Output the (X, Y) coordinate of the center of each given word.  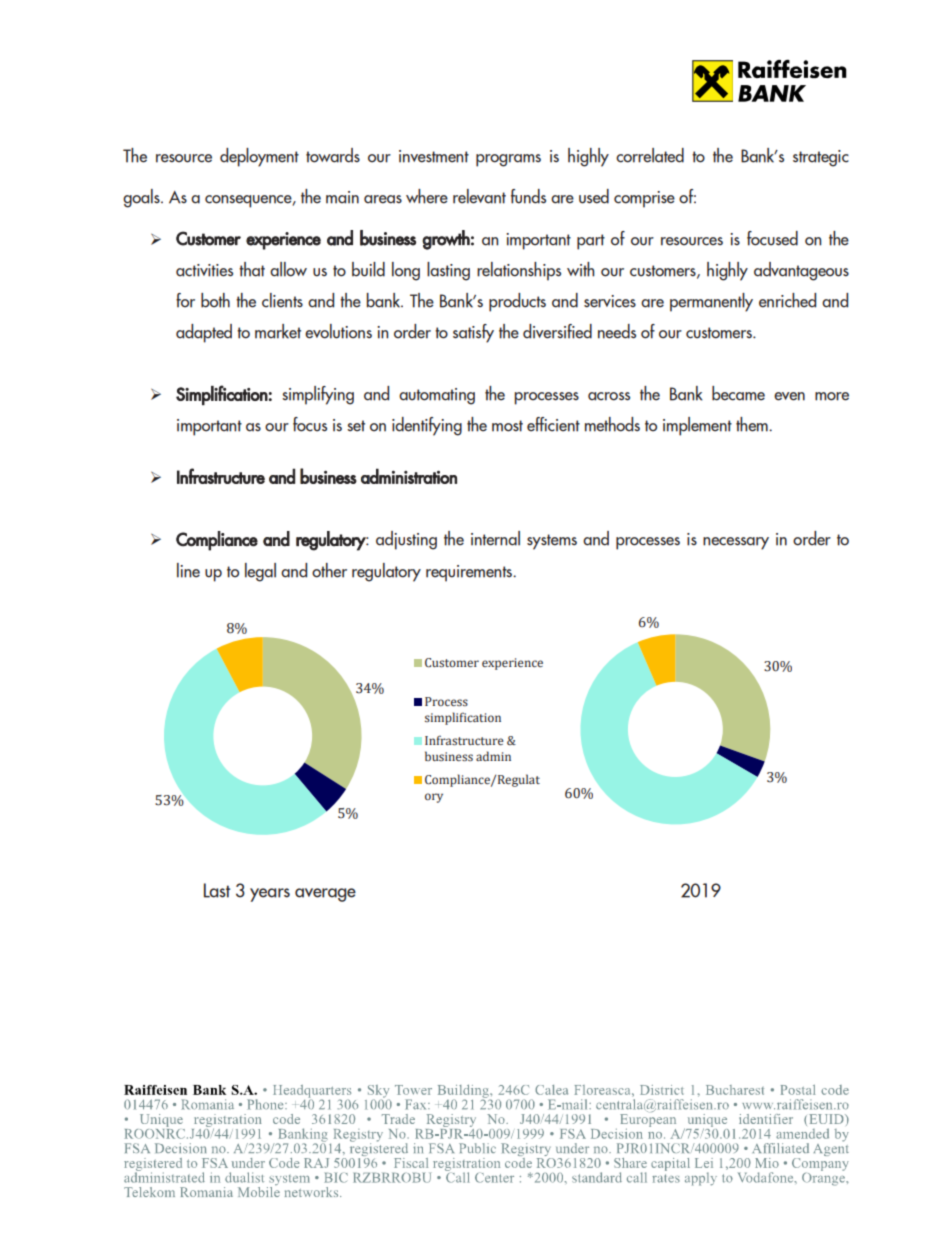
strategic (821, 158)
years (270, 895)
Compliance (217, 541)
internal (495, 538)
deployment (259, 157)
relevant (479, 196)
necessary (736, 543)
